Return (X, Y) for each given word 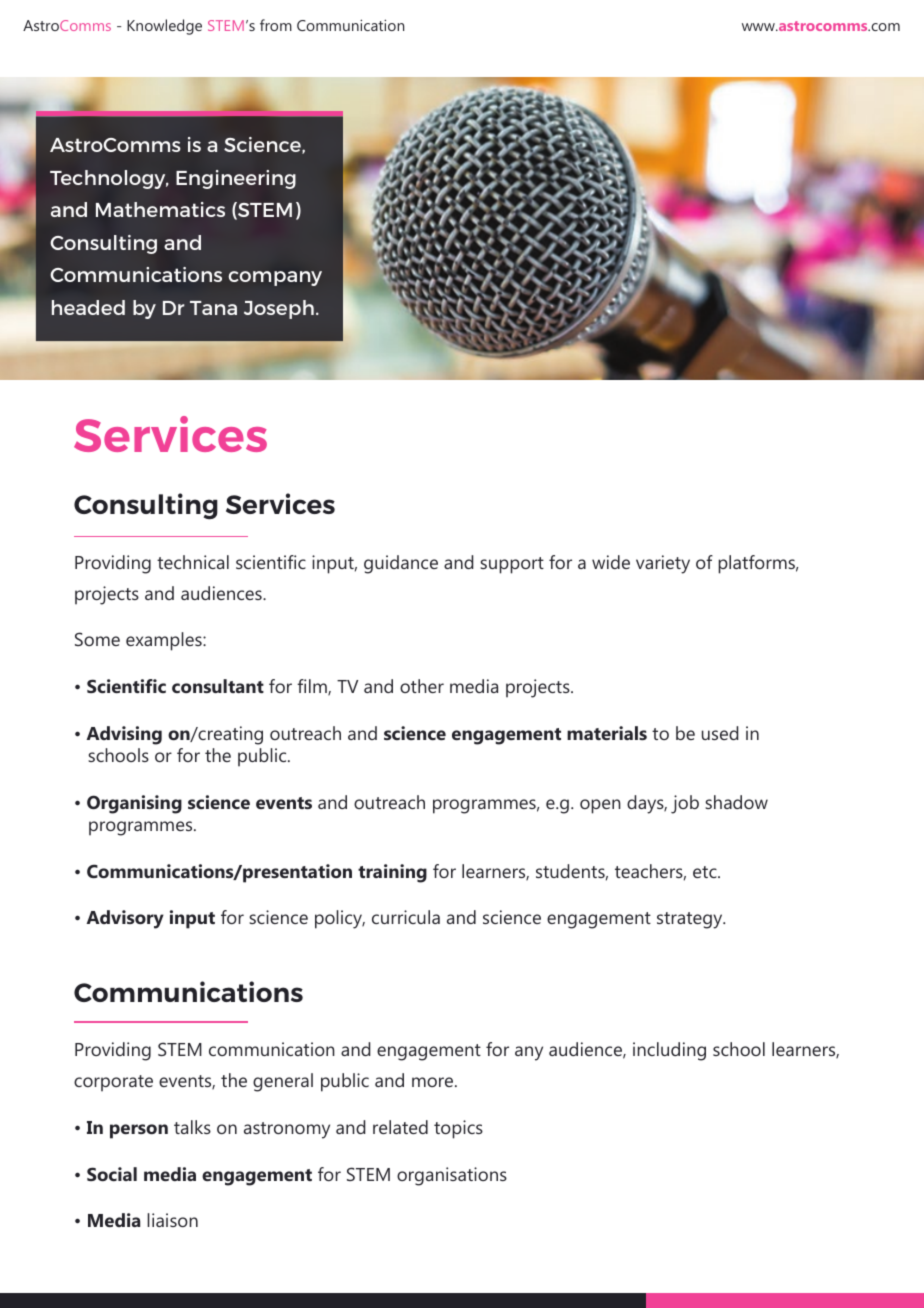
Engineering (236, 179)
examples (165, 641)
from (276, 25)
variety (663, 564)
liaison (172, 1220)
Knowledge (164, 27)
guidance (401, 564)
